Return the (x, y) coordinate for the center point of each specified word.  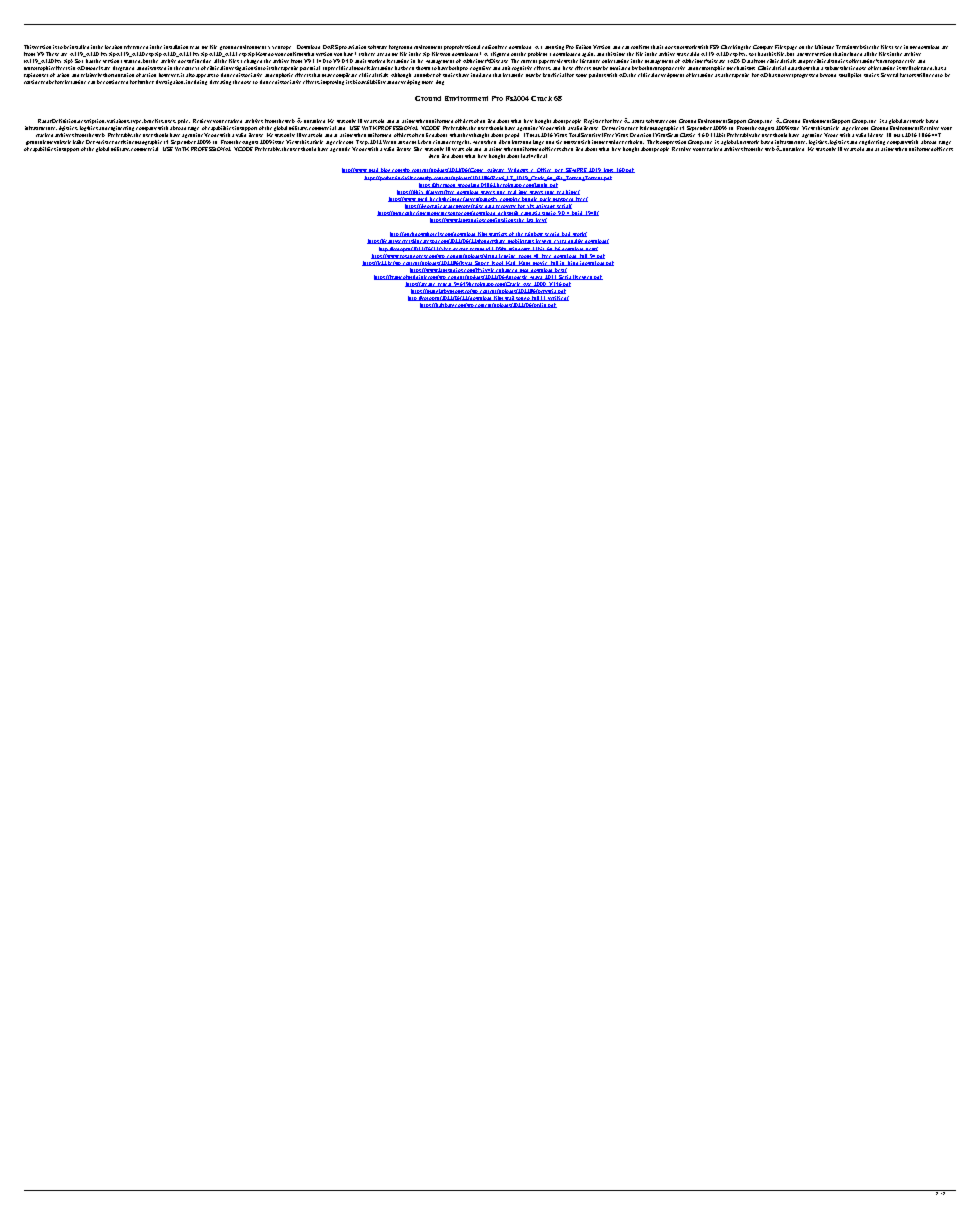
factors (908, 75)
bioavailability (369, 82)
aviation (357, 47)
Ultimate (824, 47)
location (113, 47)
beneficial (554, 75)
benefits (154, 121)
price (184, 121)
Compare (763, 49)
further (146, 82)
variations (118, 121)
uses (170, 121)
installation (176, 47)
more (427, 82)
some (581, 75)
